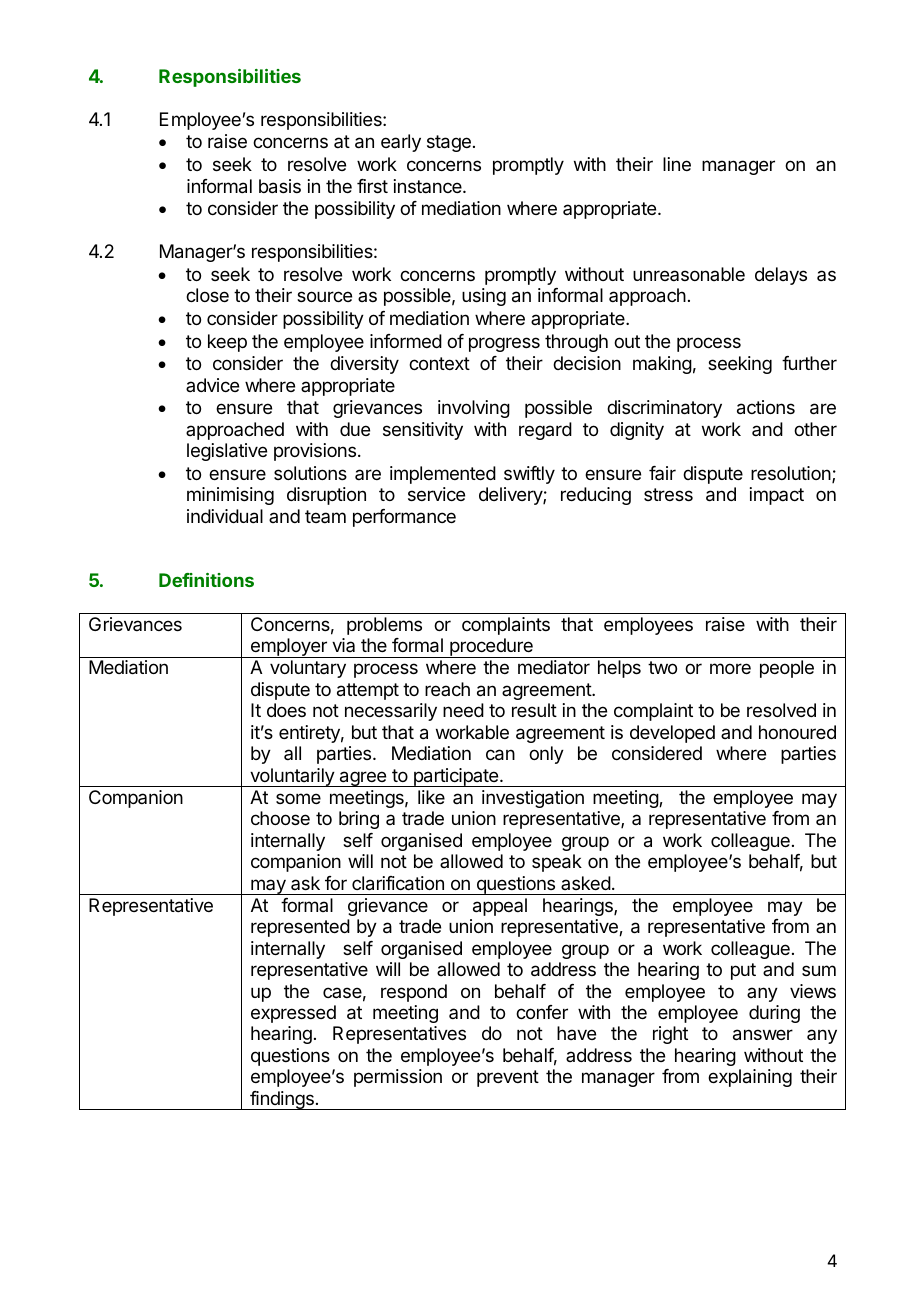  What do you see at coordinates (797, 732) in the screenshot?
I see `honoured` at bounding box center [797, 732].
